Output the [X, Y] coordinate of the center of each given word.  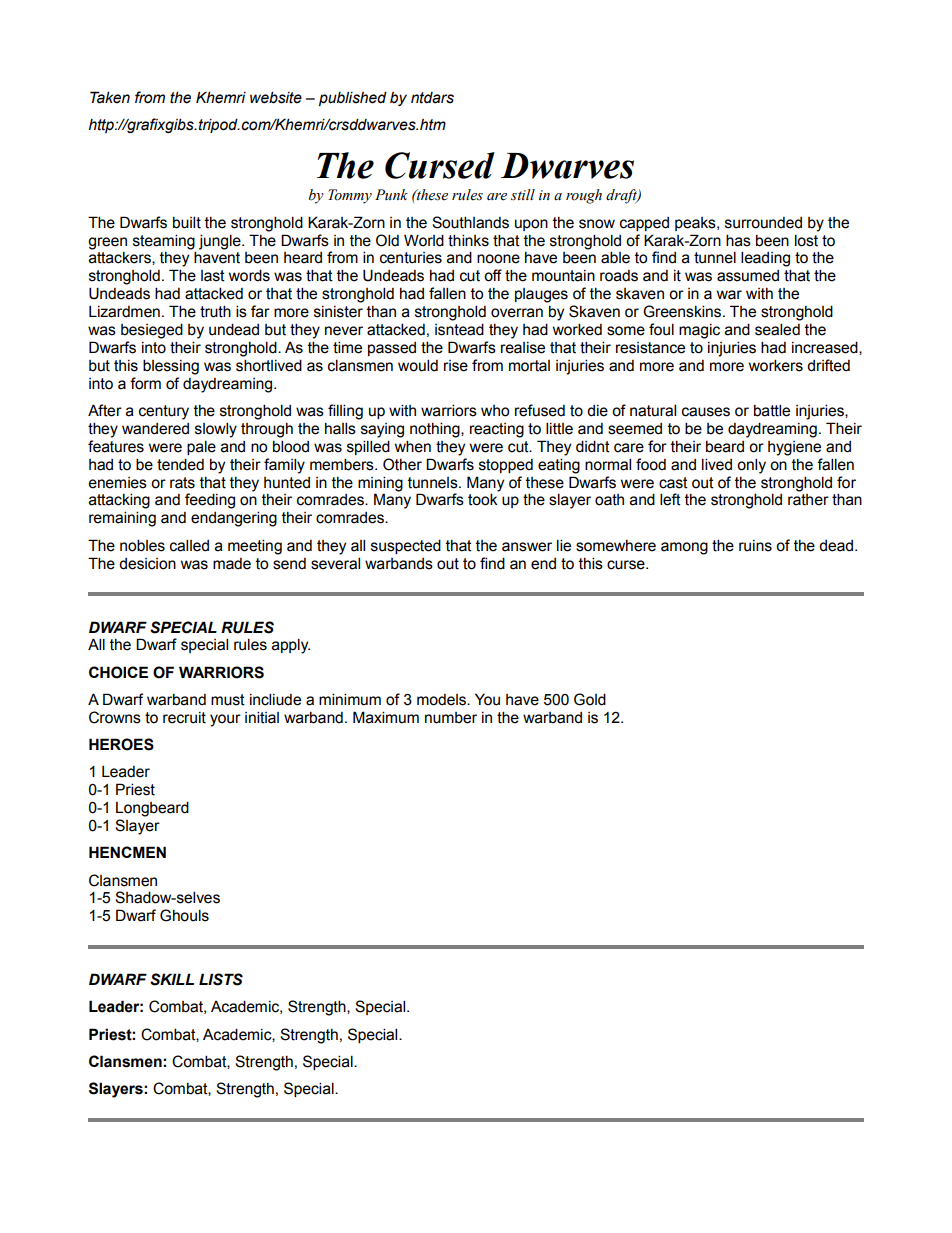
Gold [590, 699]
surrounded [763, 223]
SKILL [172, 979]
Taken [110, 97]
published [353, 98]
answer [527, 547]
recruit [184, 718]
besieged [152, 331]
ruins [755, 546]
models [442, 700]
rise [456, 366]
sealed [777, 329]
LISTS [221, 979]
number [451, 718]
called [189, 545]
